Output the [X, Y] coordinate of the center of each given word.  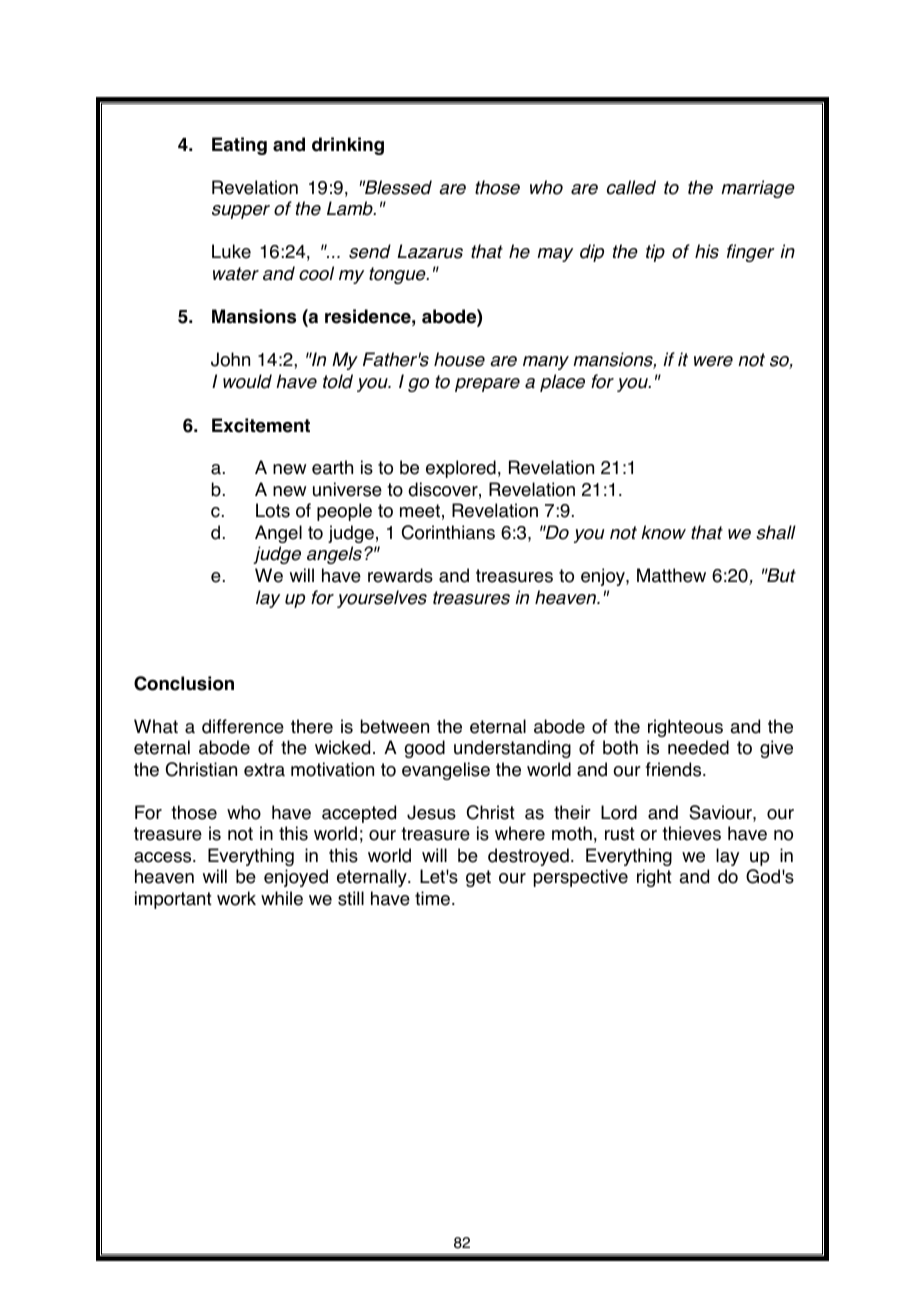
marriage [758, 189]
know [663, 532]
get [478, 878]
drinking [348, 146]
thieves [691, 833]
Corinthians [448, 532]
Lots [273, 510]
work [236, 898]
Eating [239, 146]
